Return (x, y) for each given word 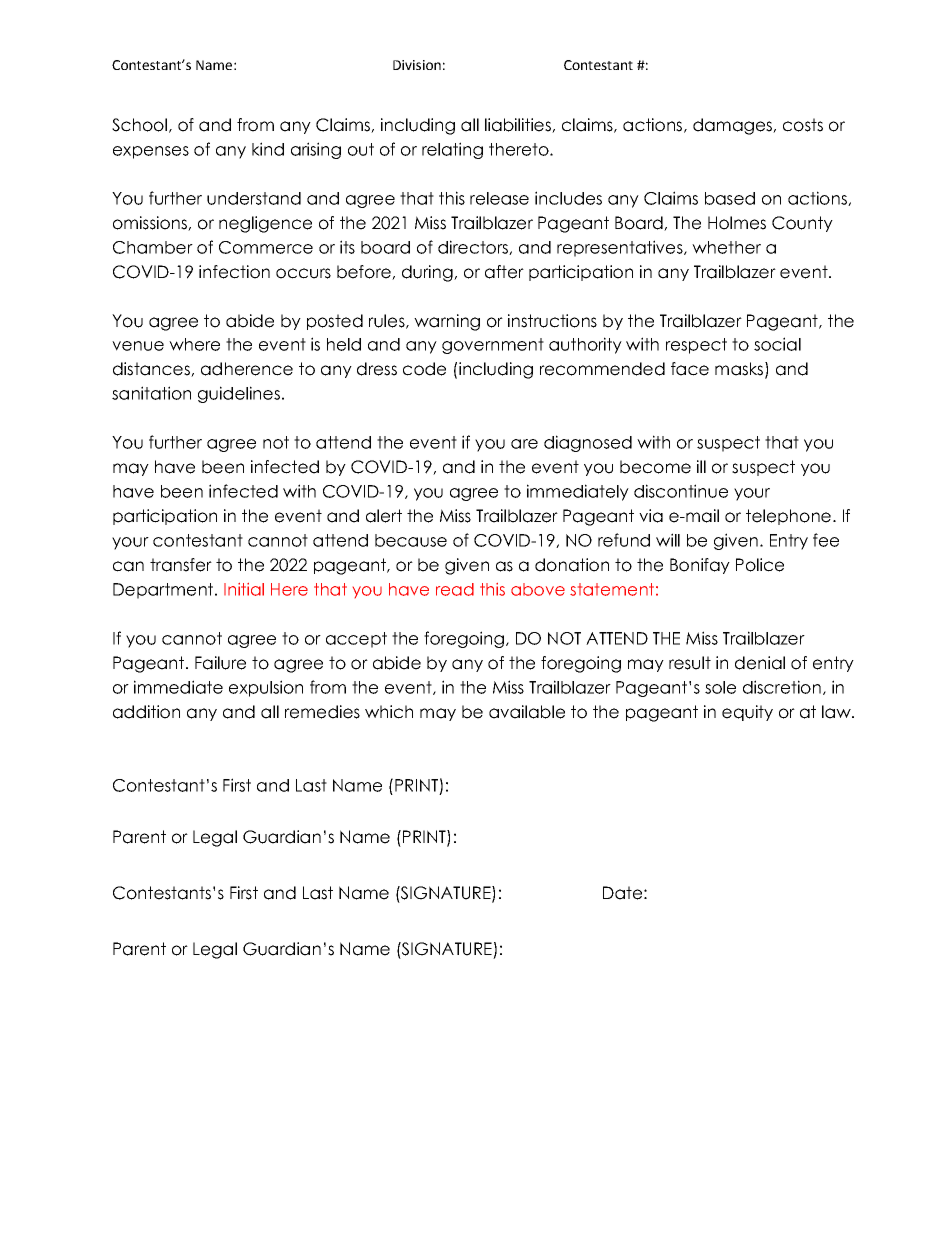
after (504, 272)
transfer (181, 565)
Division (417, 65)
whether (726, 247)
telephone (788, 517)
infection (234, 272)
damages (733, 126)
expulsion (266, 688)
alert (384, 516)
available (527, 712)
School (139, 125)
